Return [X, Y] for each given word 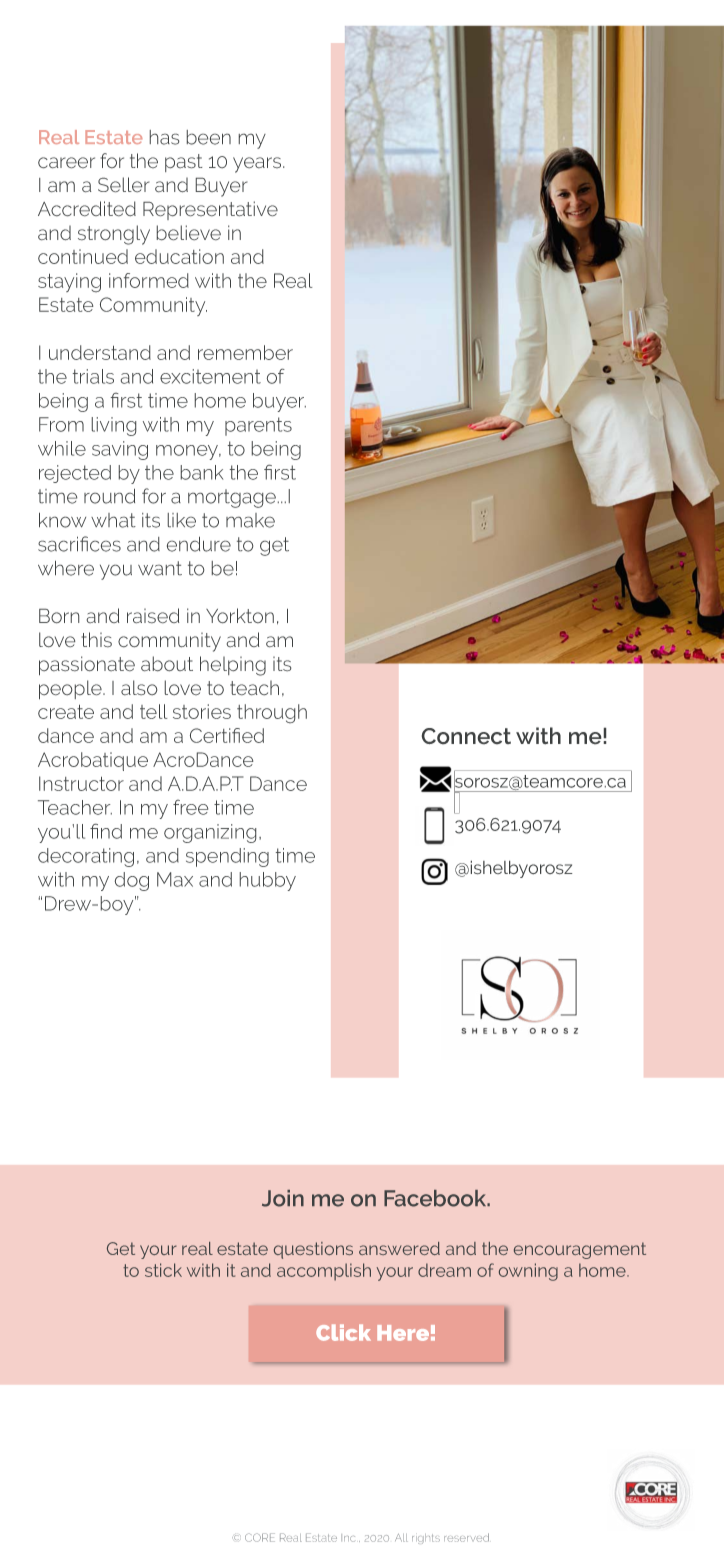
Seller [123, 184]
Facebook [436, 1198]
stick [163, 1270]
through [272, 713]
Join [283, 1198]
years [258, 165]
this [97, 639]
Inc [348, 1538]
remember [245, 352]
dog [132, 881]
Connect [466, 736]
